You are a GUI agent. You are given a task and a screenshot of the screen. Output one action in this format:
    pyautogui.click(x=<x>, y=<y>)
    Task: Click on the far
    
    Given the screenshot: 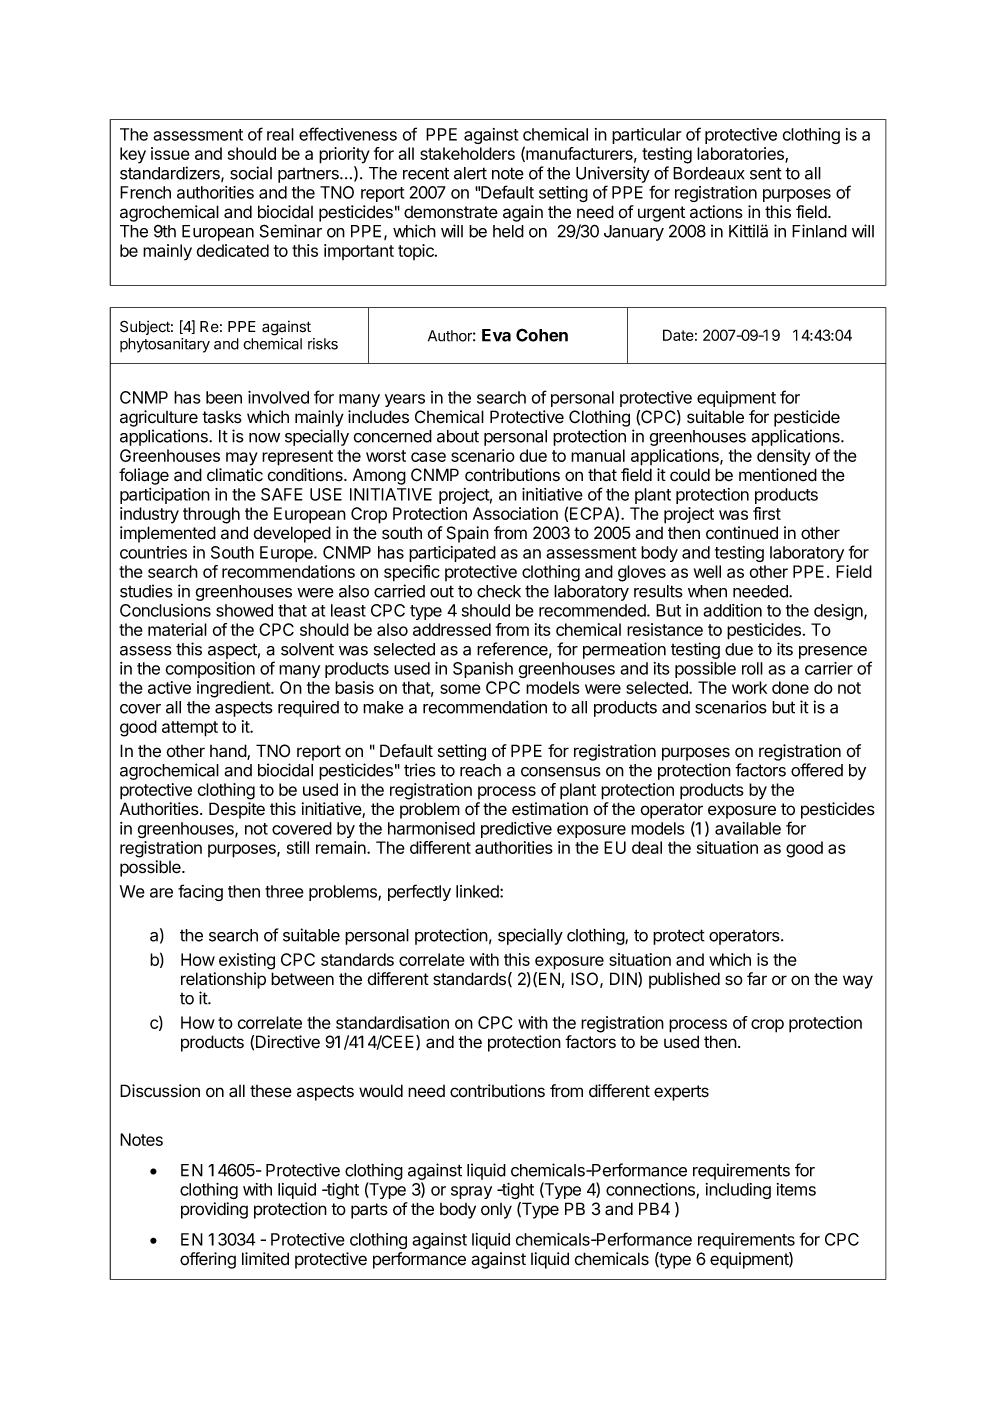 What is the action you would take?
    pyautogui.click(x=757, y=979)
